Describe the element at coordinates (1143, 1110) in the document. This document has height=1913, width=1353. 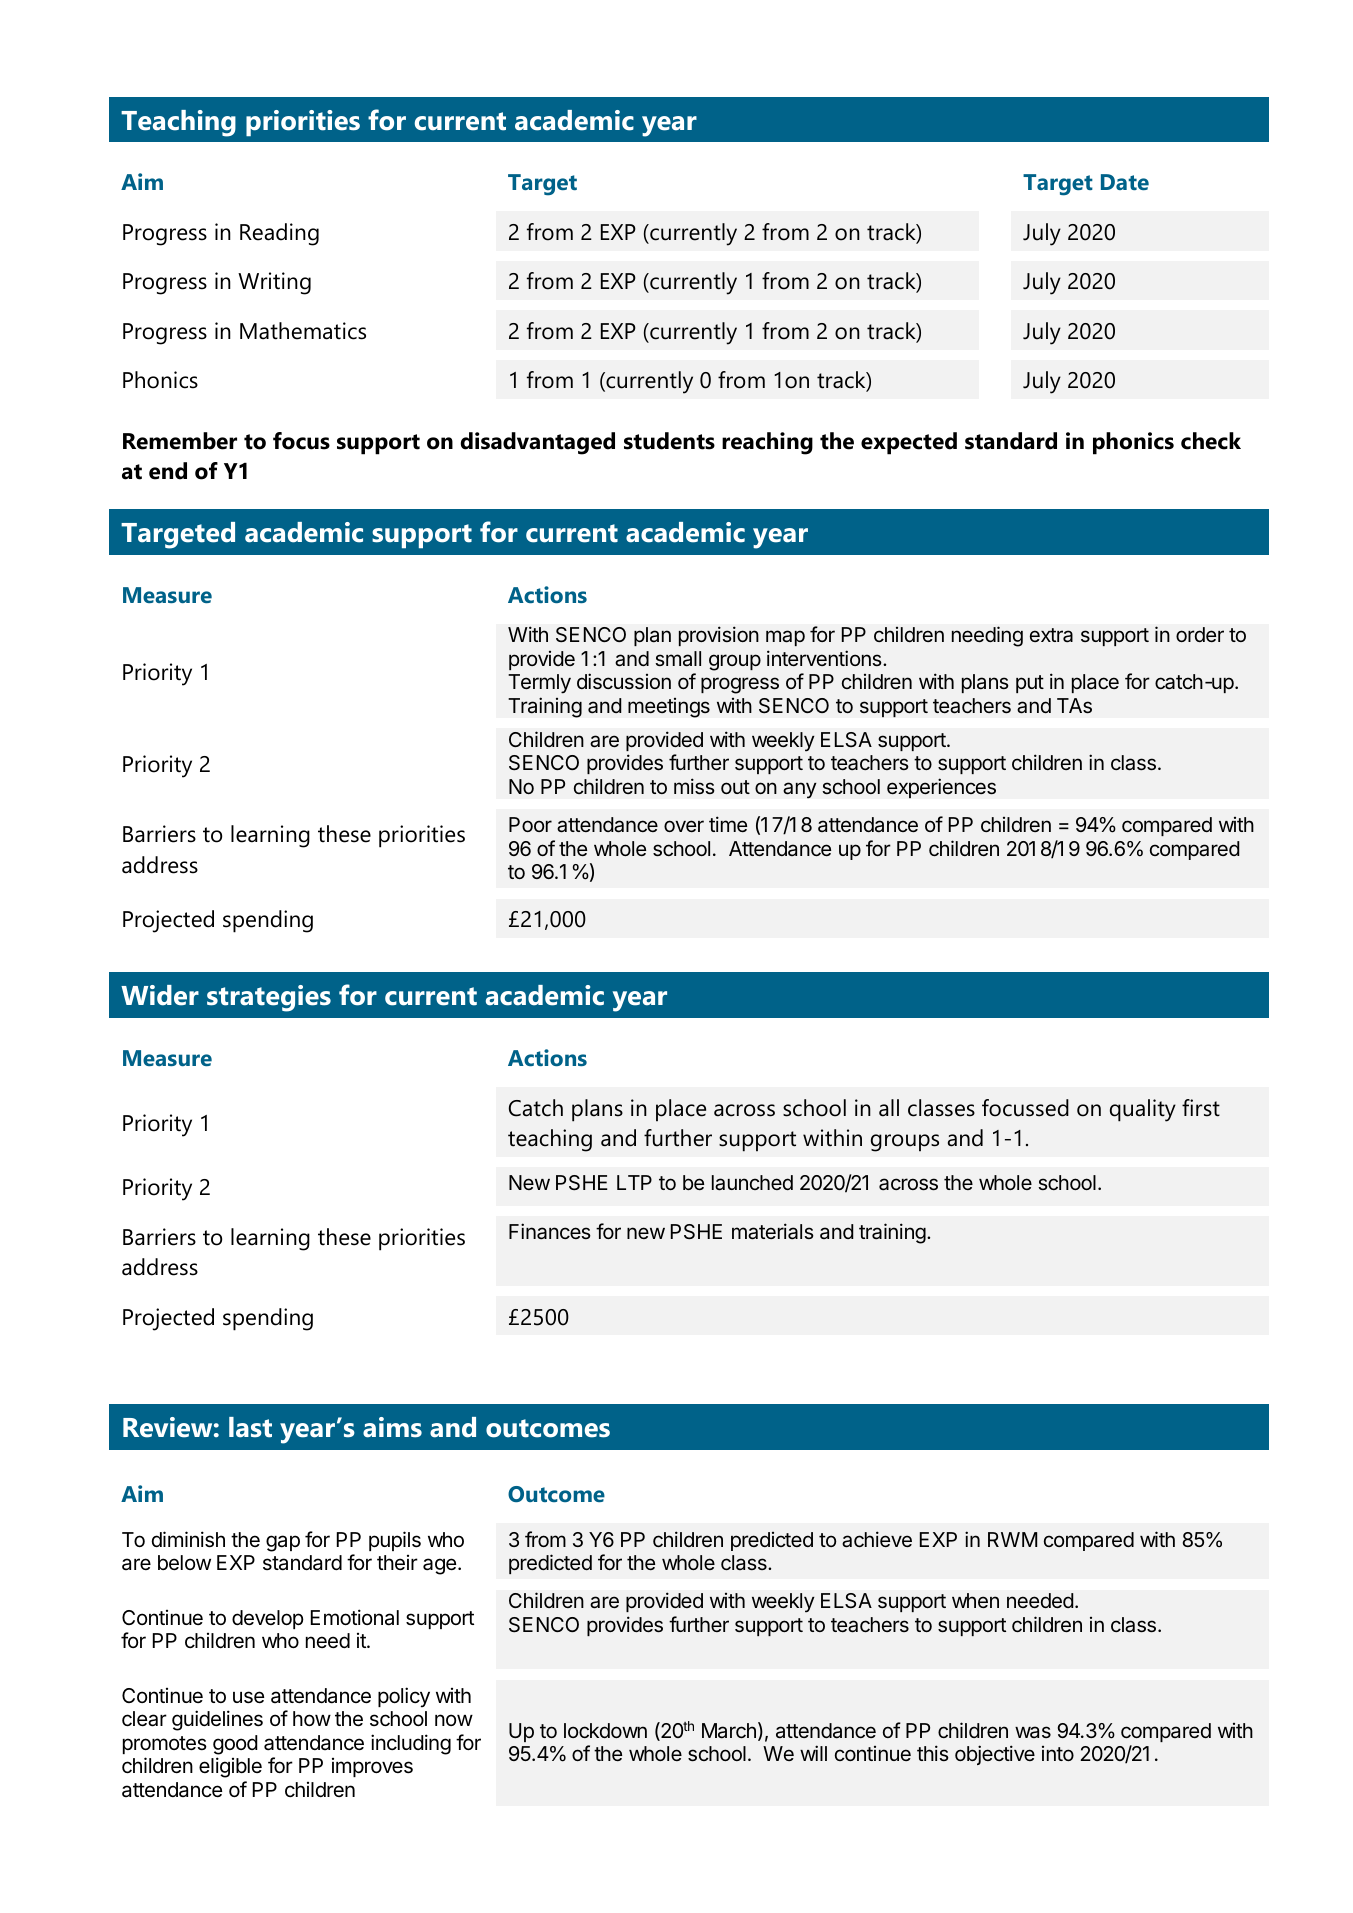
I see `quality` at that location.
